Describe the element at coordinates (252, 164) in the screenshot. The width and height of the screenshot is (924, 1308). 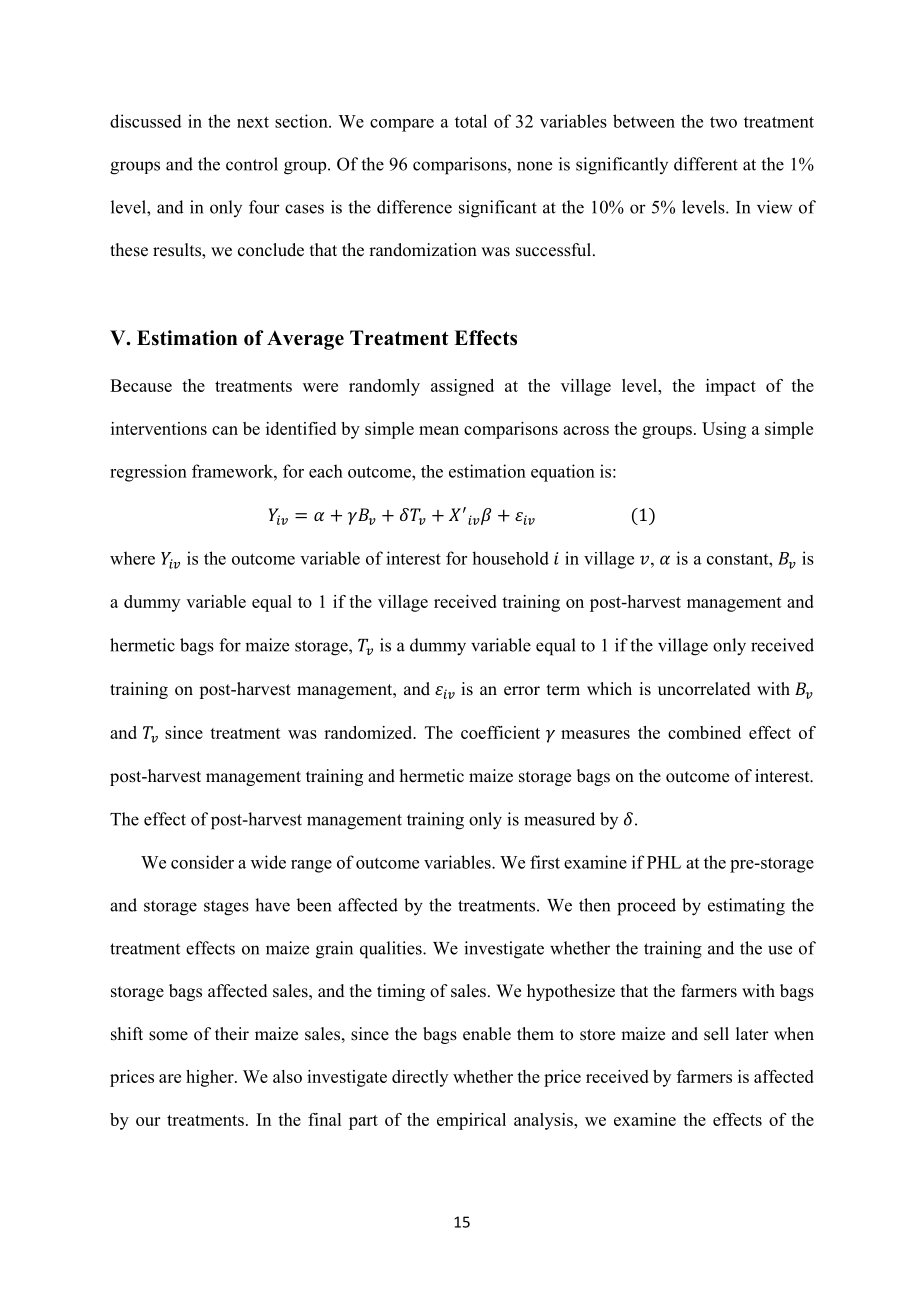
I see `control` at that location.
